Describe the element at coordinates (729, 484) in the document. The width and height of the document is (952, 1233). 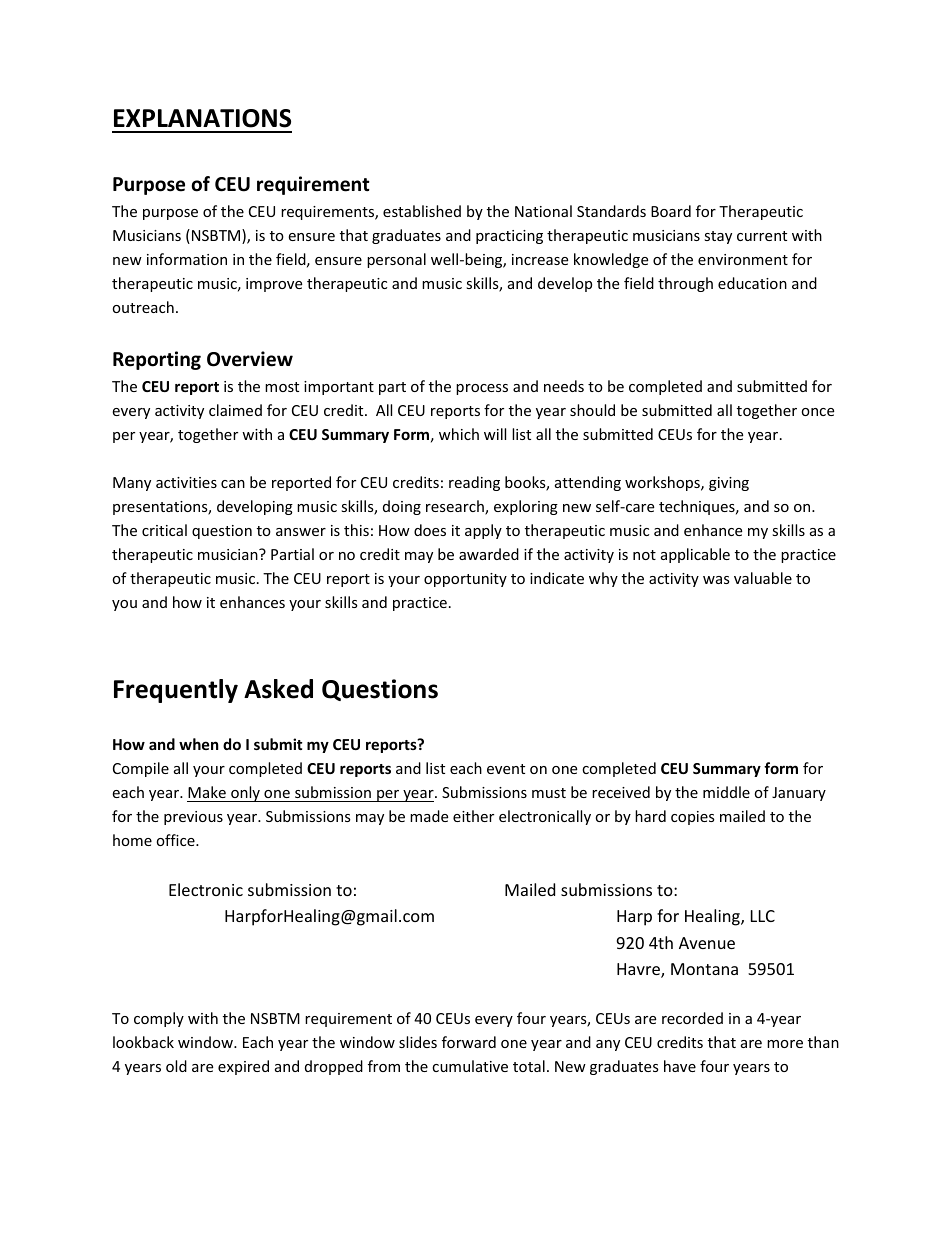
I see `giving` at that location.
